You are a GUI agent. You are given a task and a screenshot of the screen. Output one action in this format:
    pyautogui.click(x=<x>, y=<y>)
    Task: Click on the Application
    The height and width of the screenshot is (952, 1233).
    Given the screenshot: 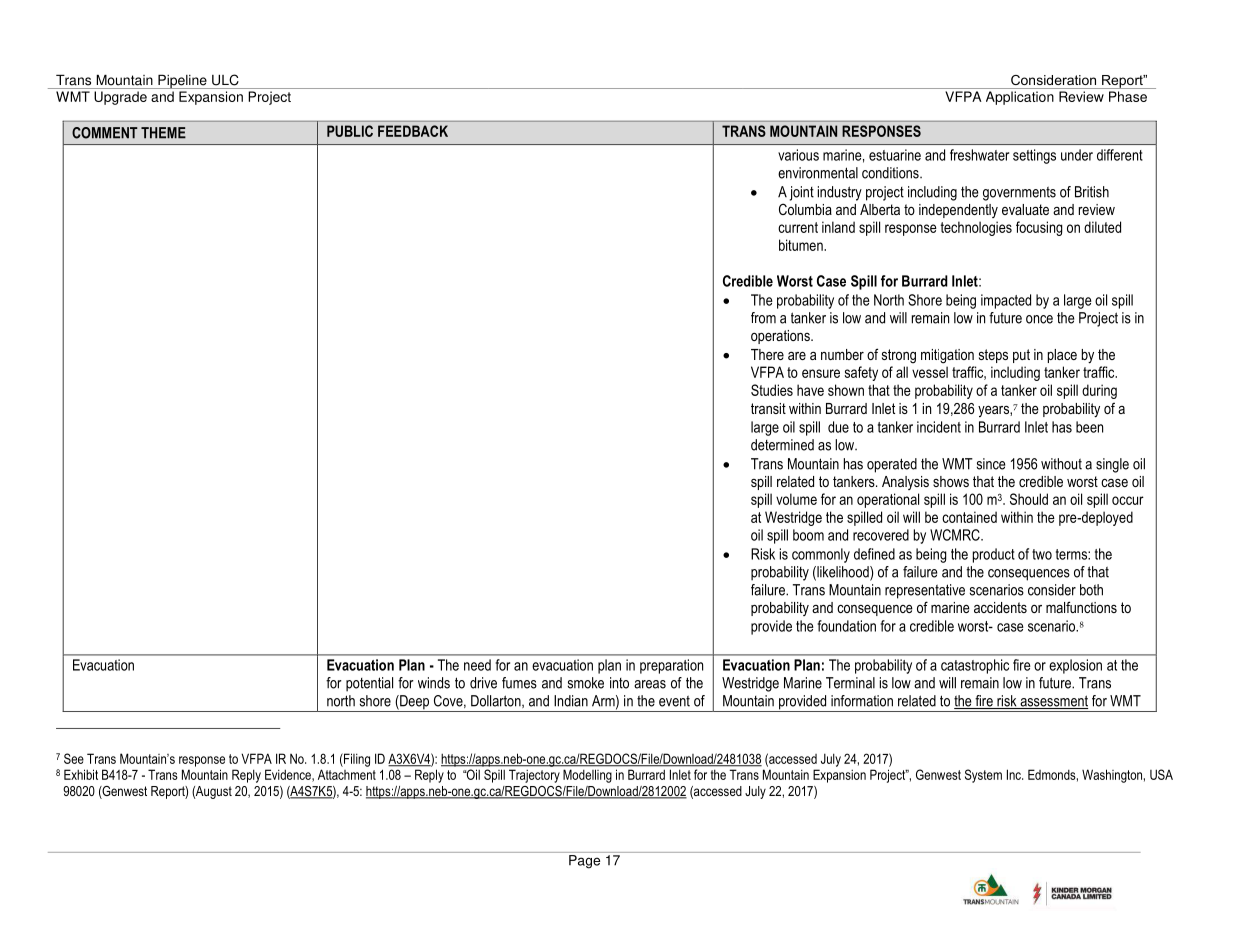 What is the action you would take?
    pyautogui.click(x=1020, y=98)
